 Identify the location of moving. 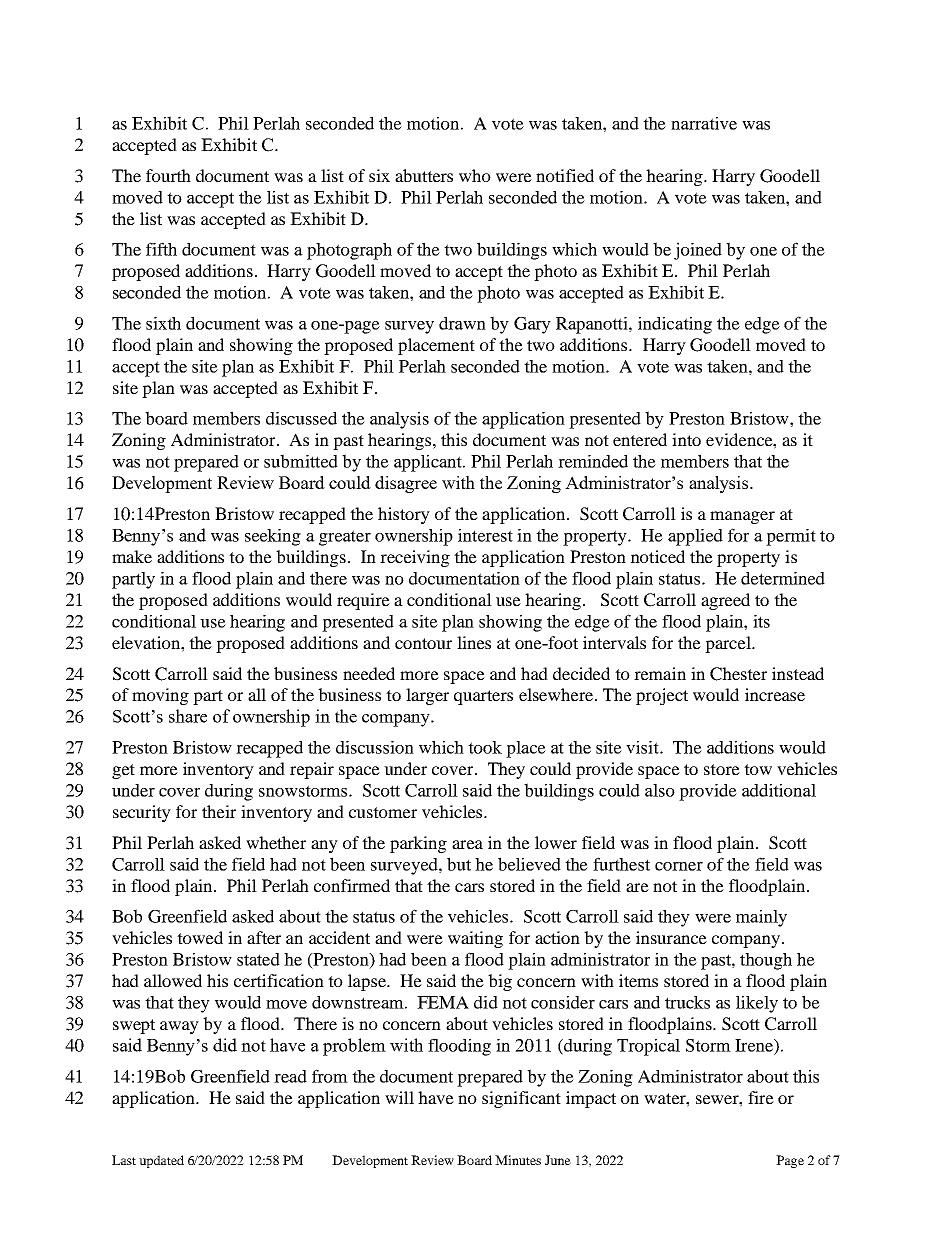
(160, 696).
